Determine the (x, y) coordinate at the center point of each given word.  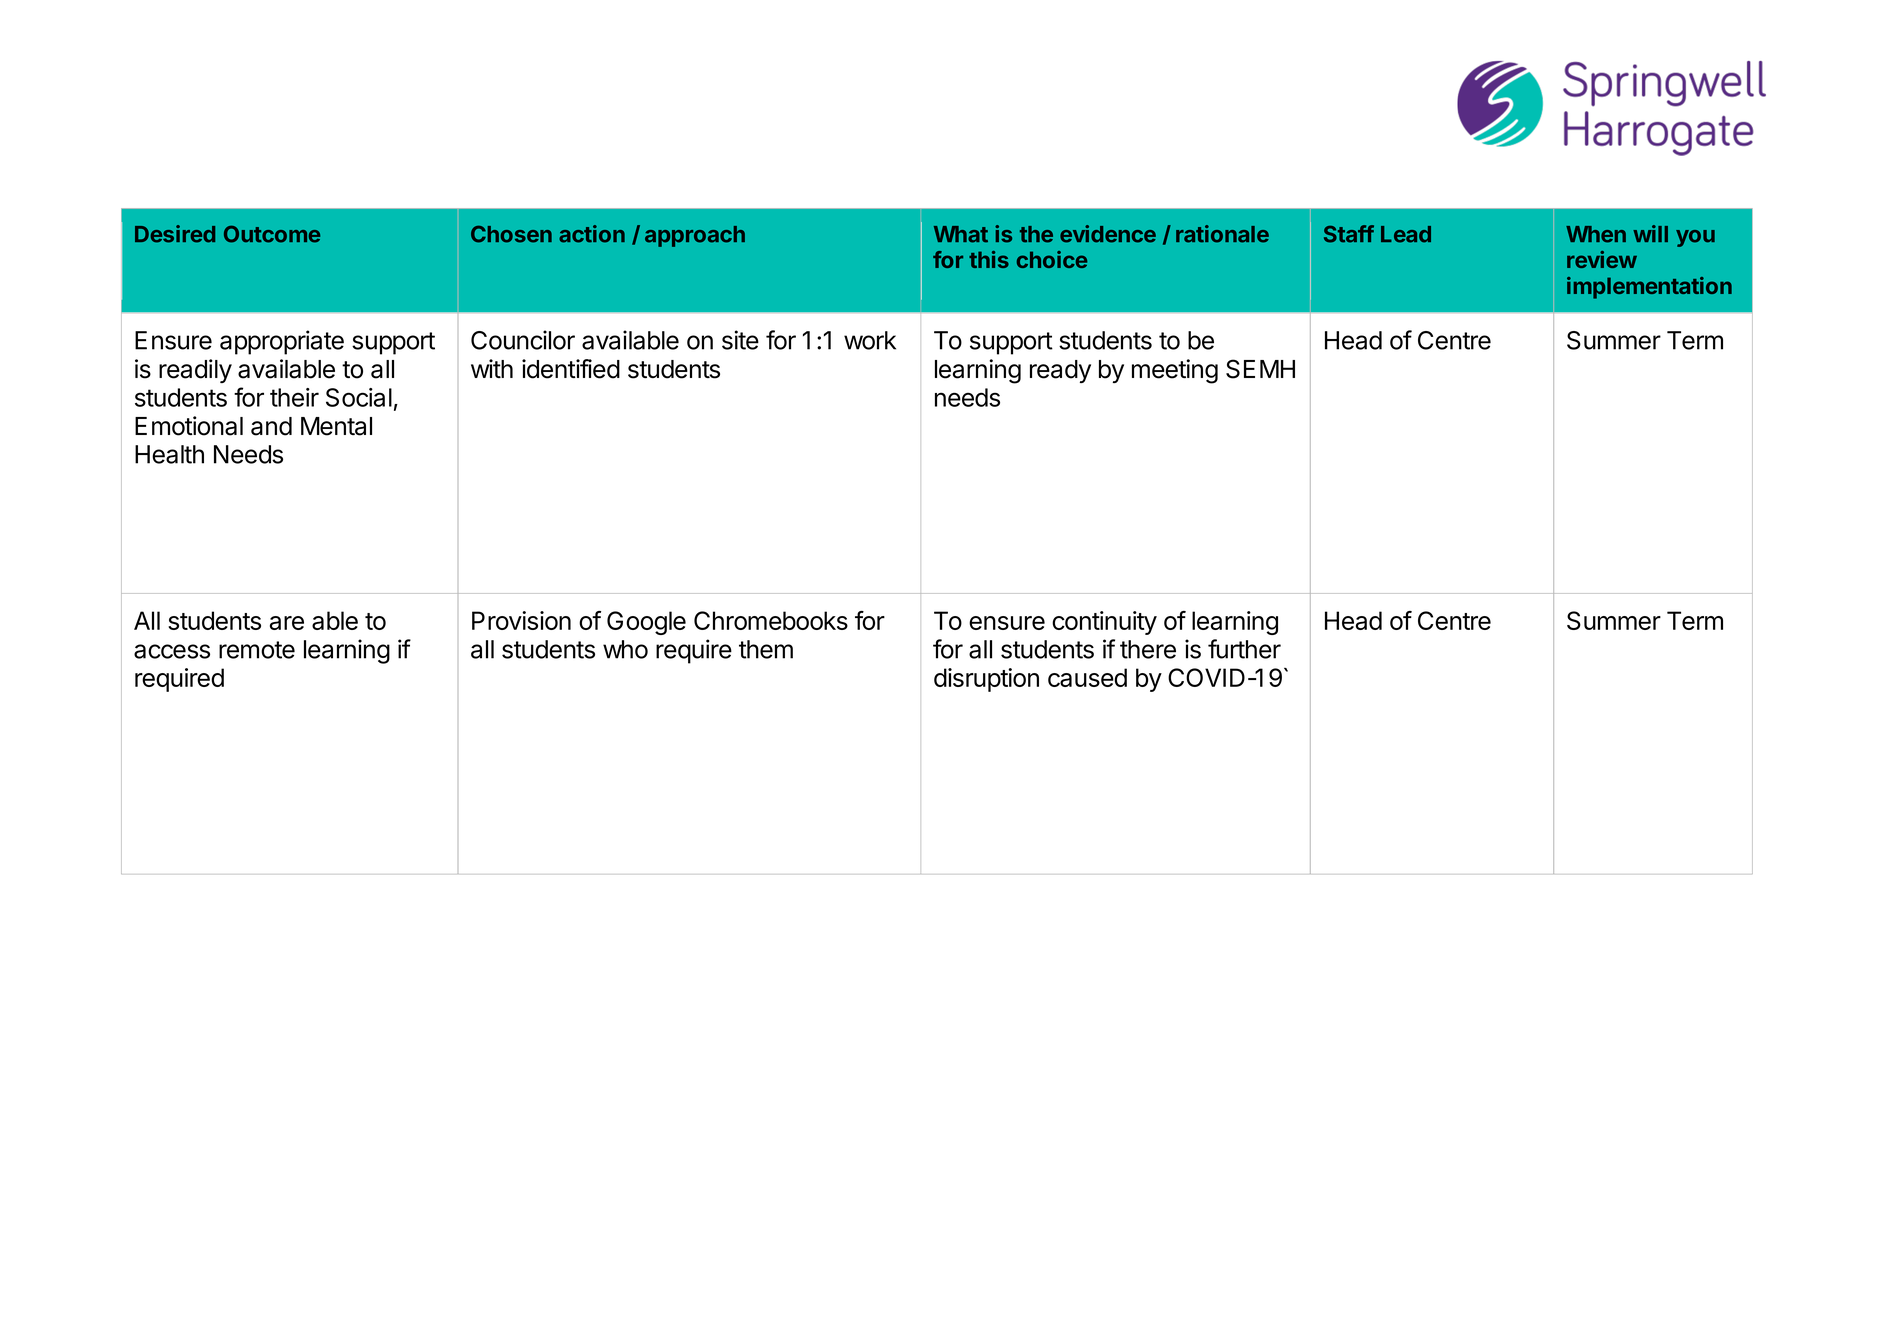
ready (1060, 371)
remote (257, 650)
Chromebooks (771, 620)
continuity (1104, 623)
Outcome (272, 234)
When (1596, 234)
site (740, 340)
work (870, 340)
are (287, 623)
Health (169, 454)
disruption (986, 680)
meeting (1175, 371)
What (961, 234)
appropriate (282, 342)
